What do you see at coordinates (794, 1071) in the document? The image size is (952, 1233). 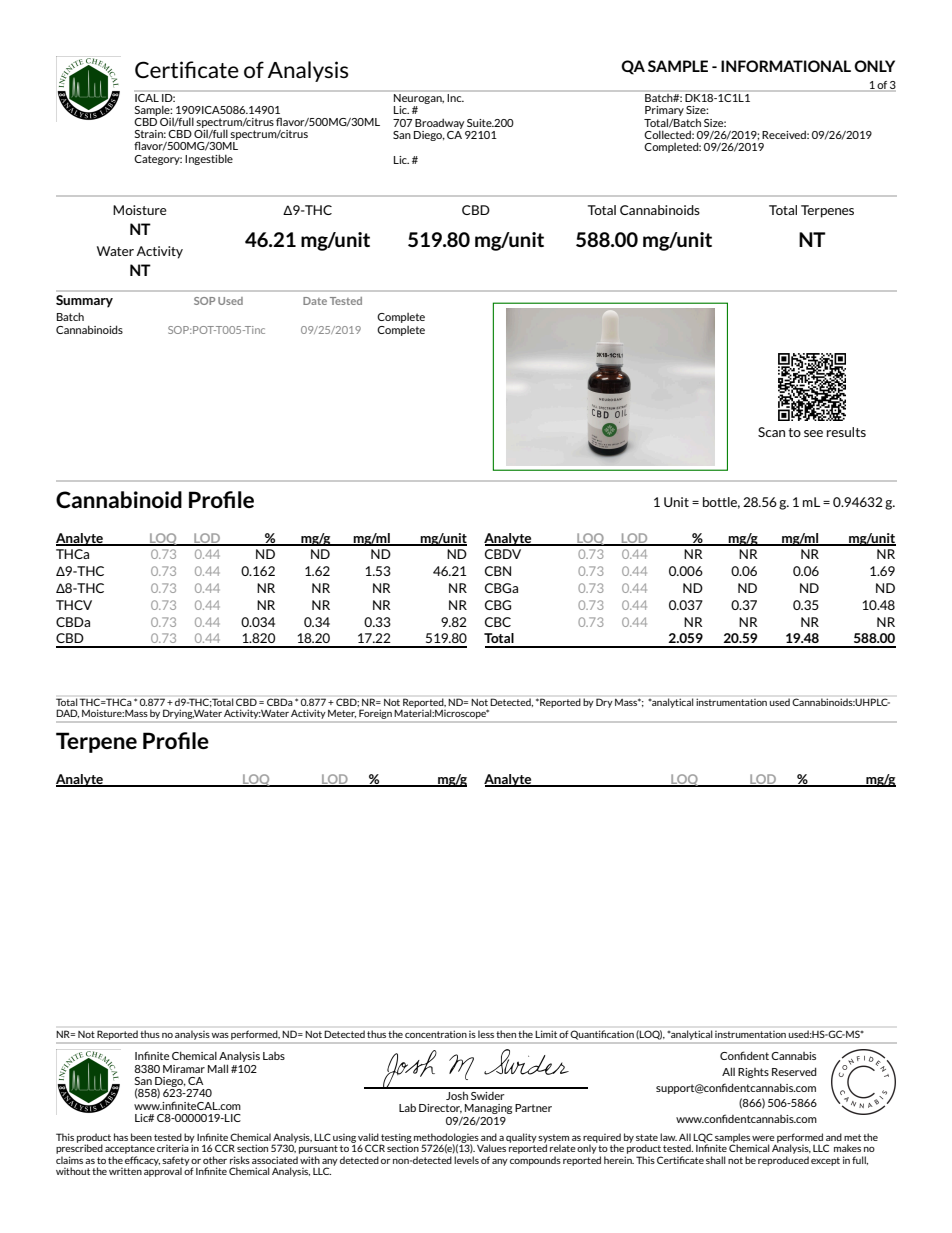 I see `Reserved` at bounding box center [794, 1071].
